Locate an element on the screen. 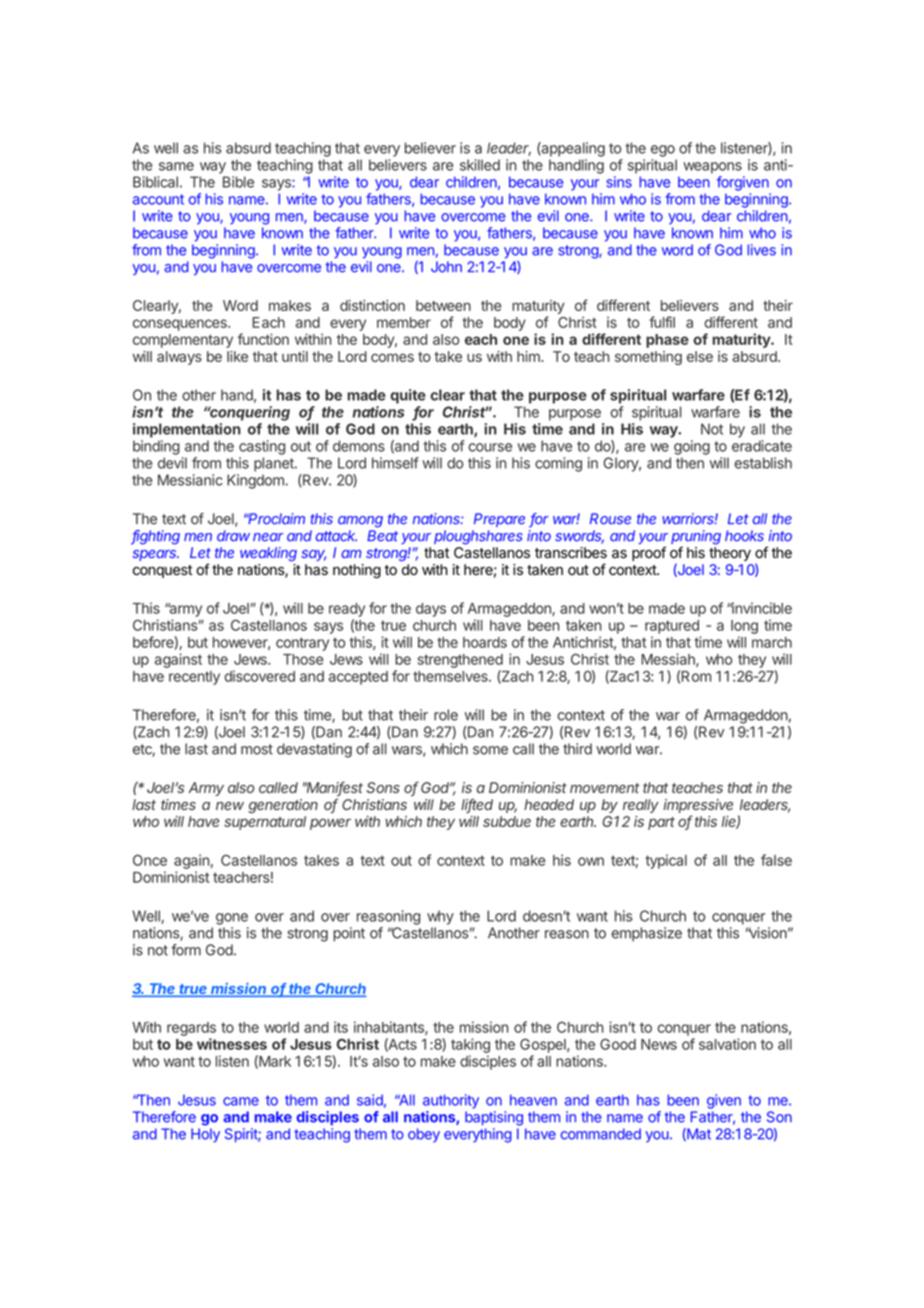  authority is located at coordinates (451, 1101).
